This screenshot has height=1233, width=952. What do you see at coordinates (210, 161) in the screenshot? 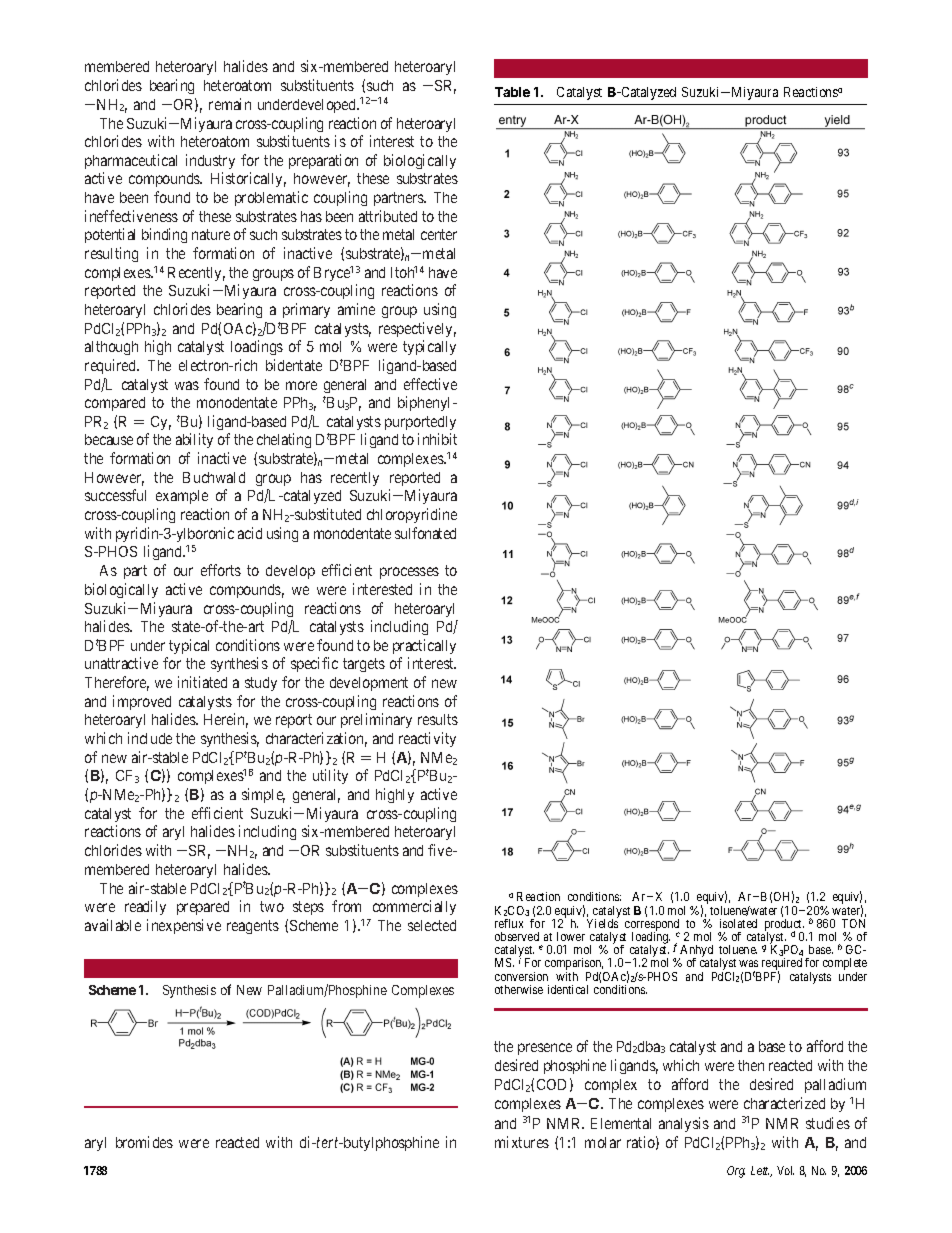
I see `industry` at bounding box center [210, 161].
